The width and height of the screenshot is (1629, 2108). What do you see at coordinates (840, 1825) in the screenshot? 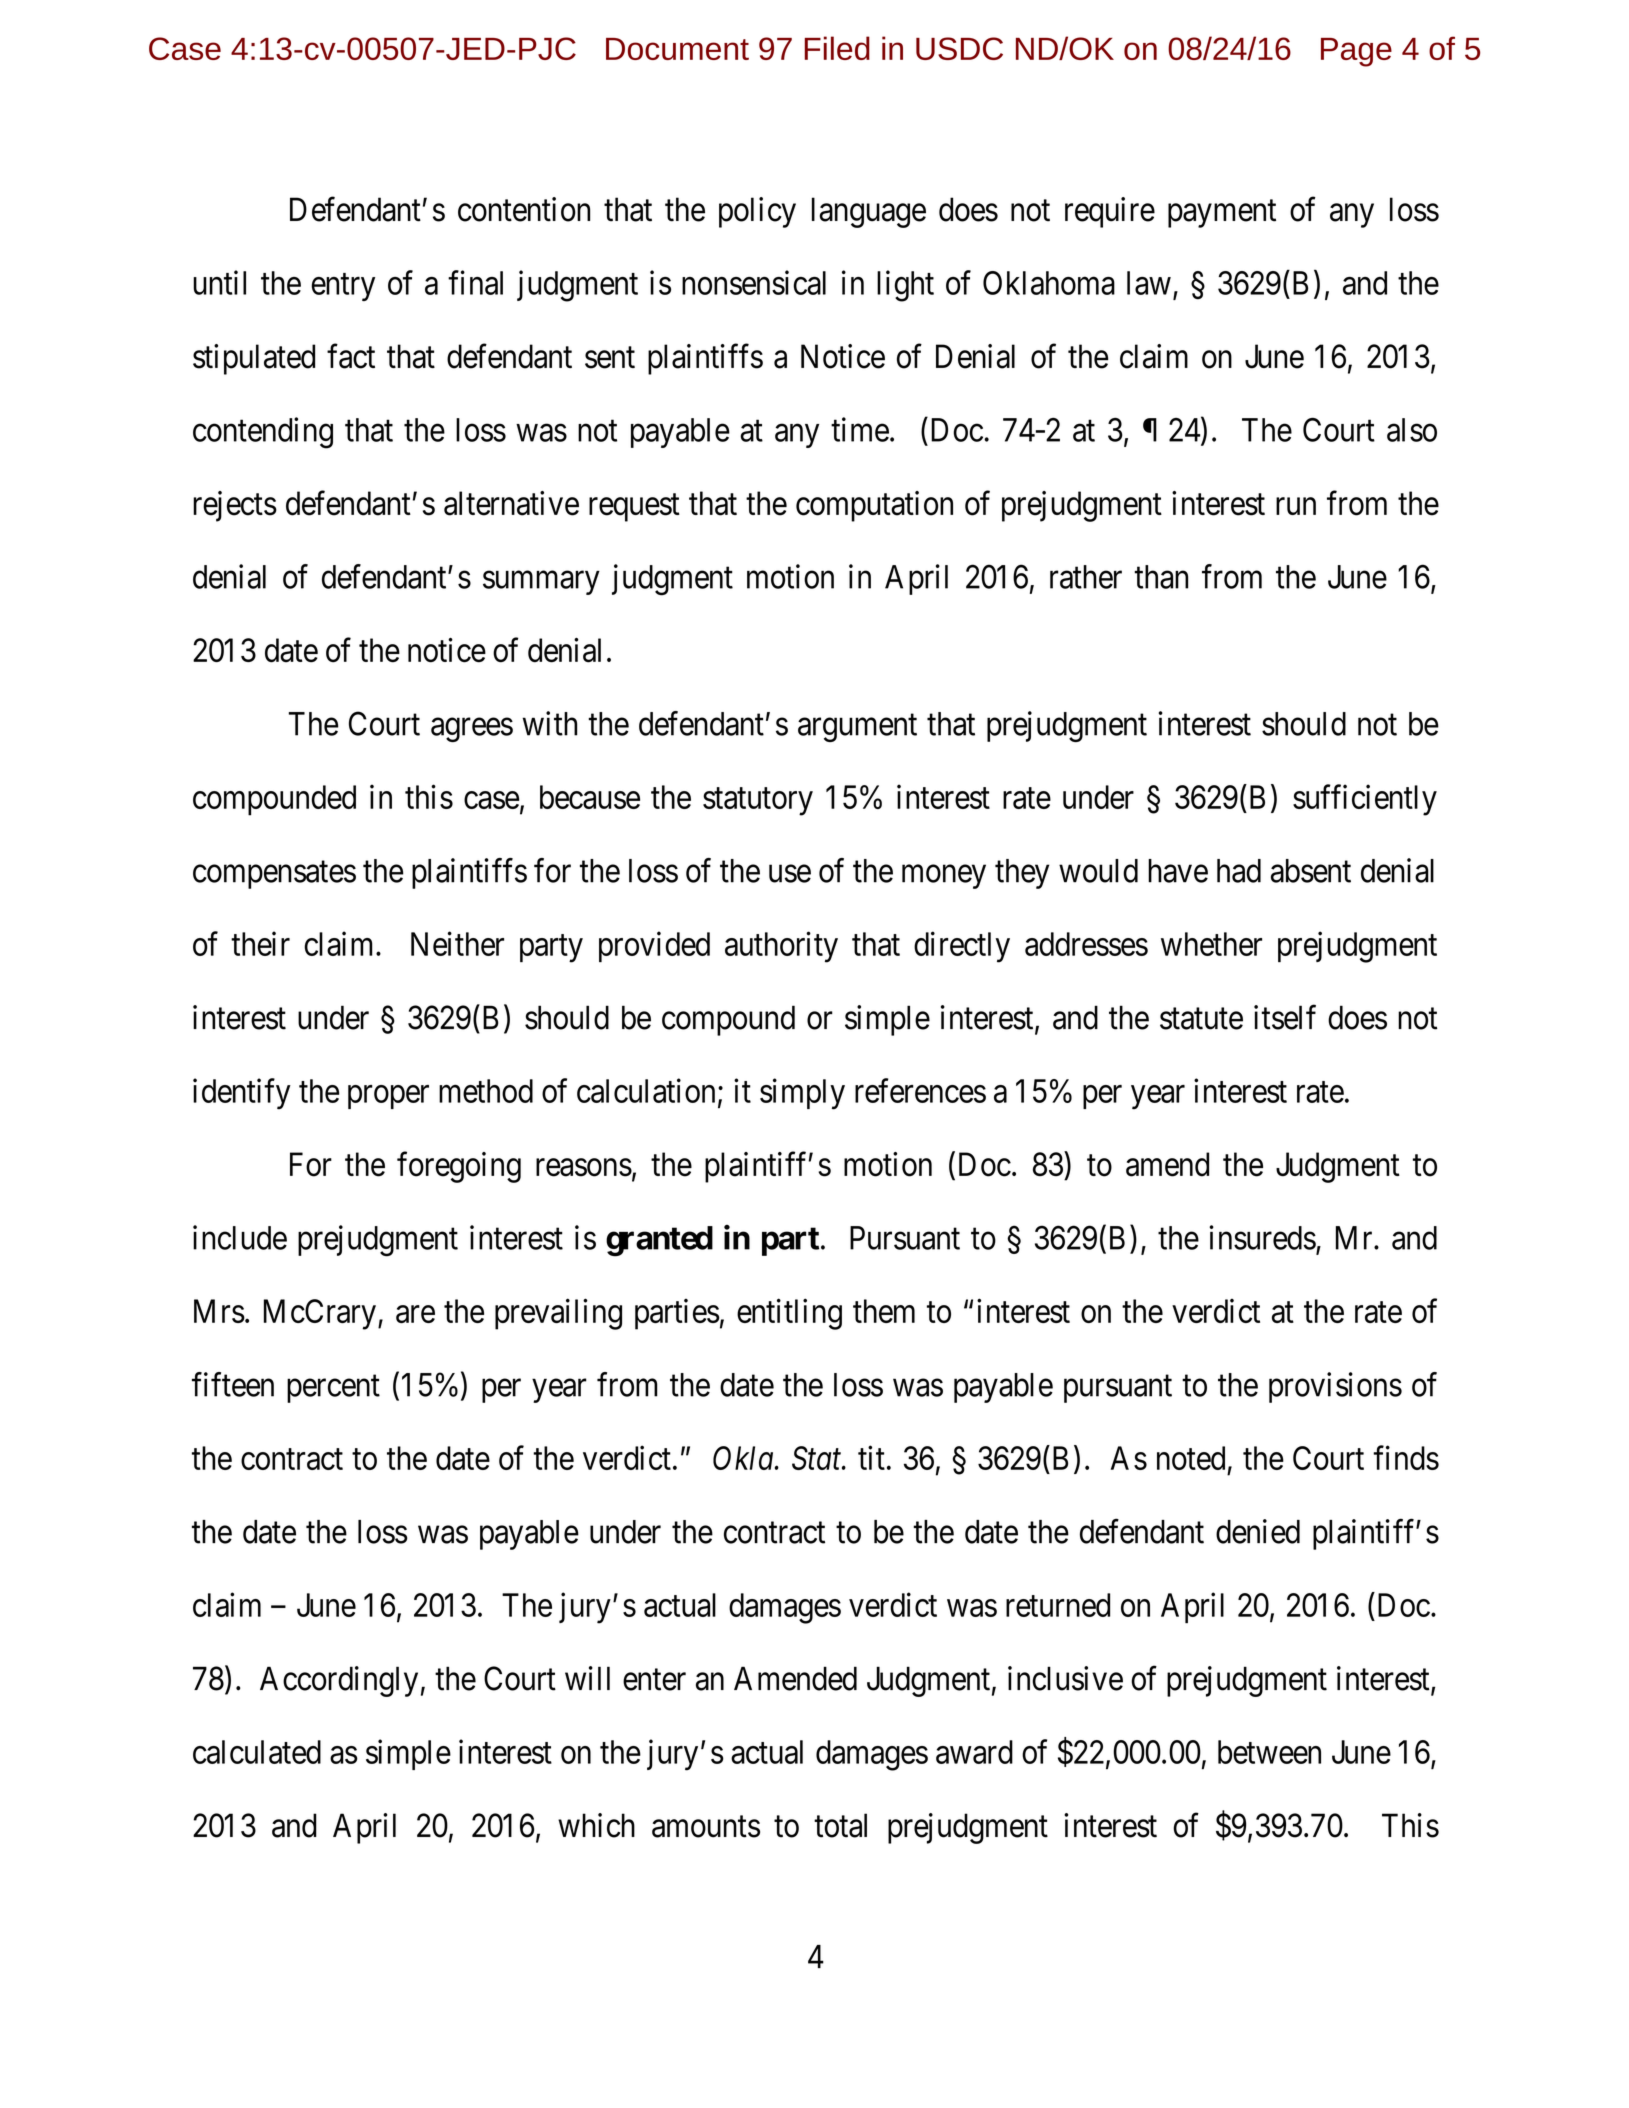
I see `total` at bounding box center [840, 1825].
